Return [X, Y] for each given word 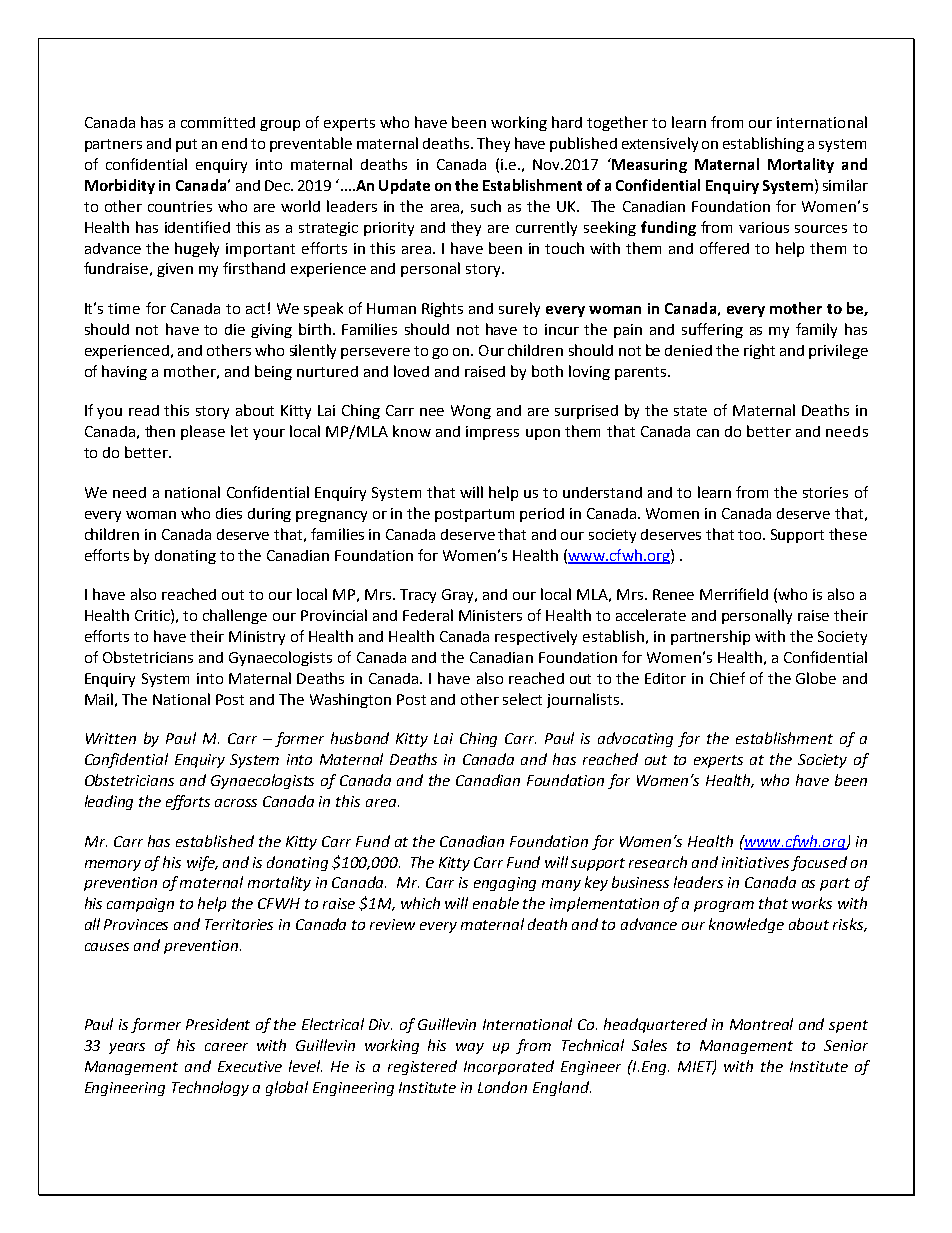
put [186, 145]
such [486, 206]
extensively [660, 144]
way [470, 1048]
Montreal [761, 1024]
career [226, 1047]
